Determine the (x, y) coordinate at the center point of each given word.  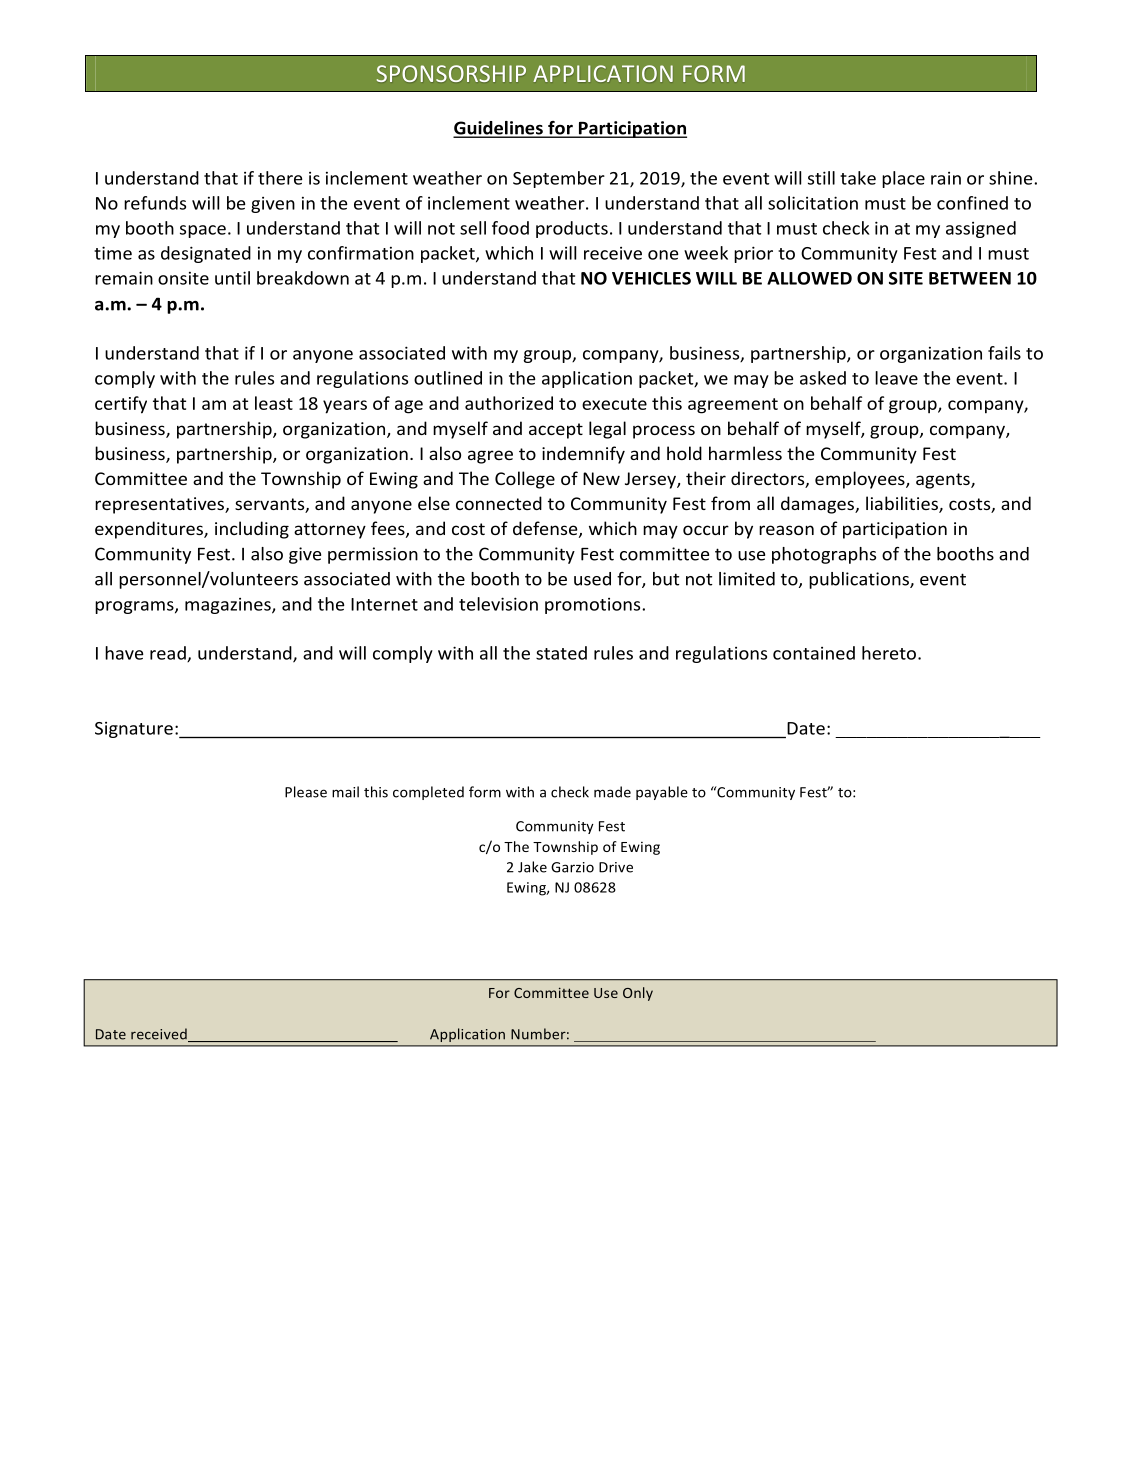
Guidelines (499, 129)
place (903, 179)
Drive (616, 867)
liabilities (903, 504)
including (252, 530)
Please (306, 792)
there (280, 178)
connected (499, 503)
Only (638, 994)
